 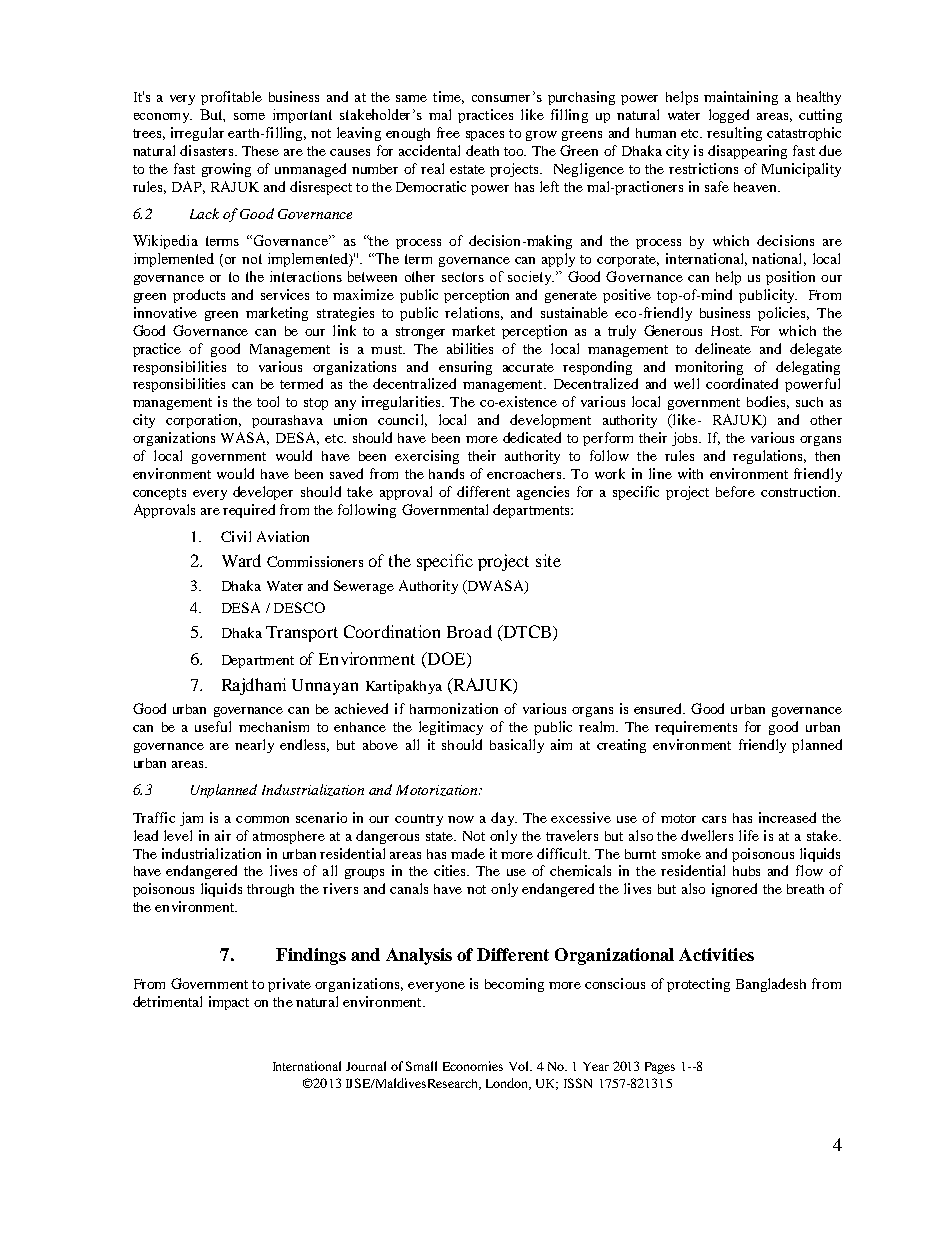 What do you see at coordinates (249, 116) in the screenshot?
I see `some` at bounding box center [249, 116].
